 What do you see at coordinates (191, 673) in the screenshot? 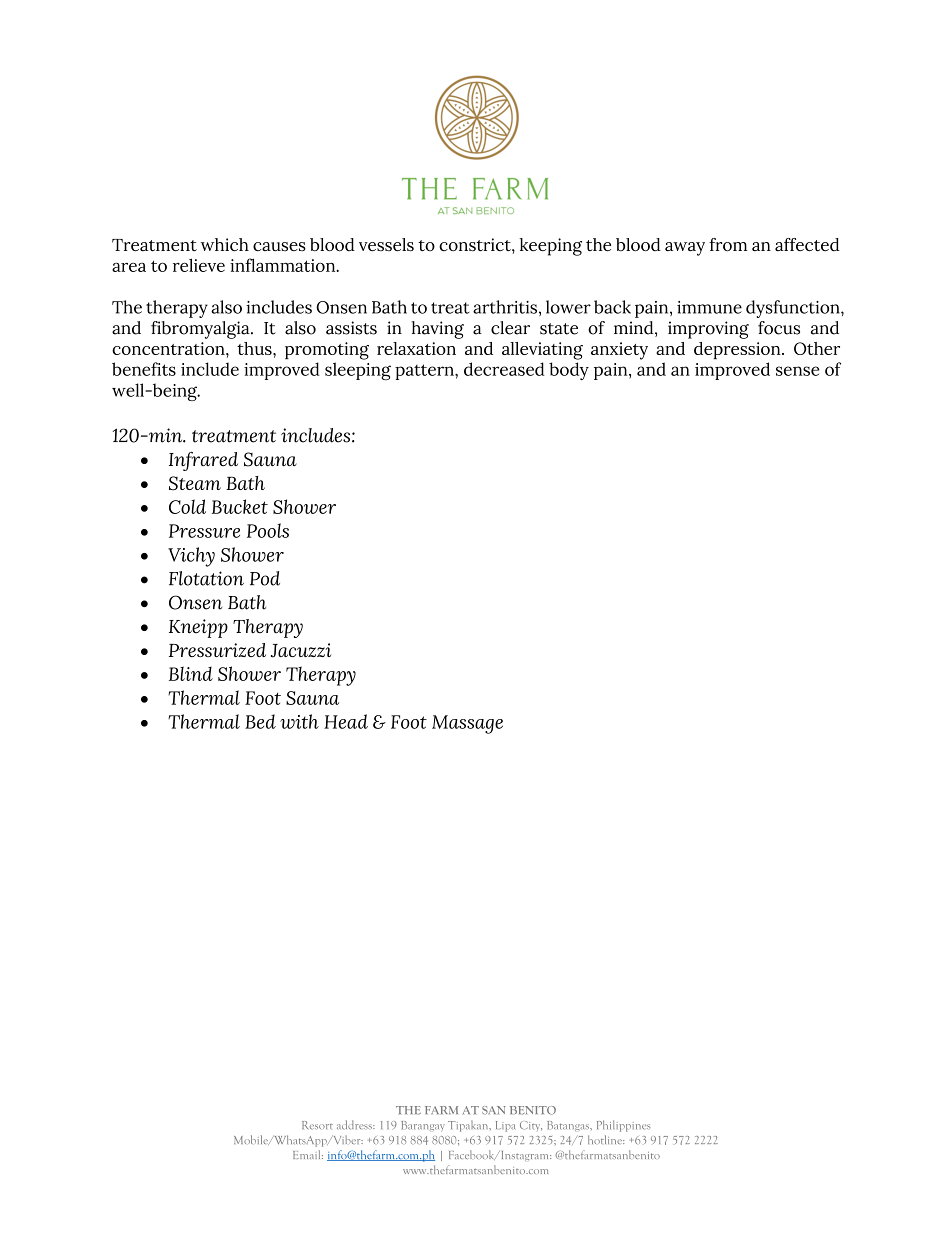
I see `Blind` at bounding box center [191, 673].
